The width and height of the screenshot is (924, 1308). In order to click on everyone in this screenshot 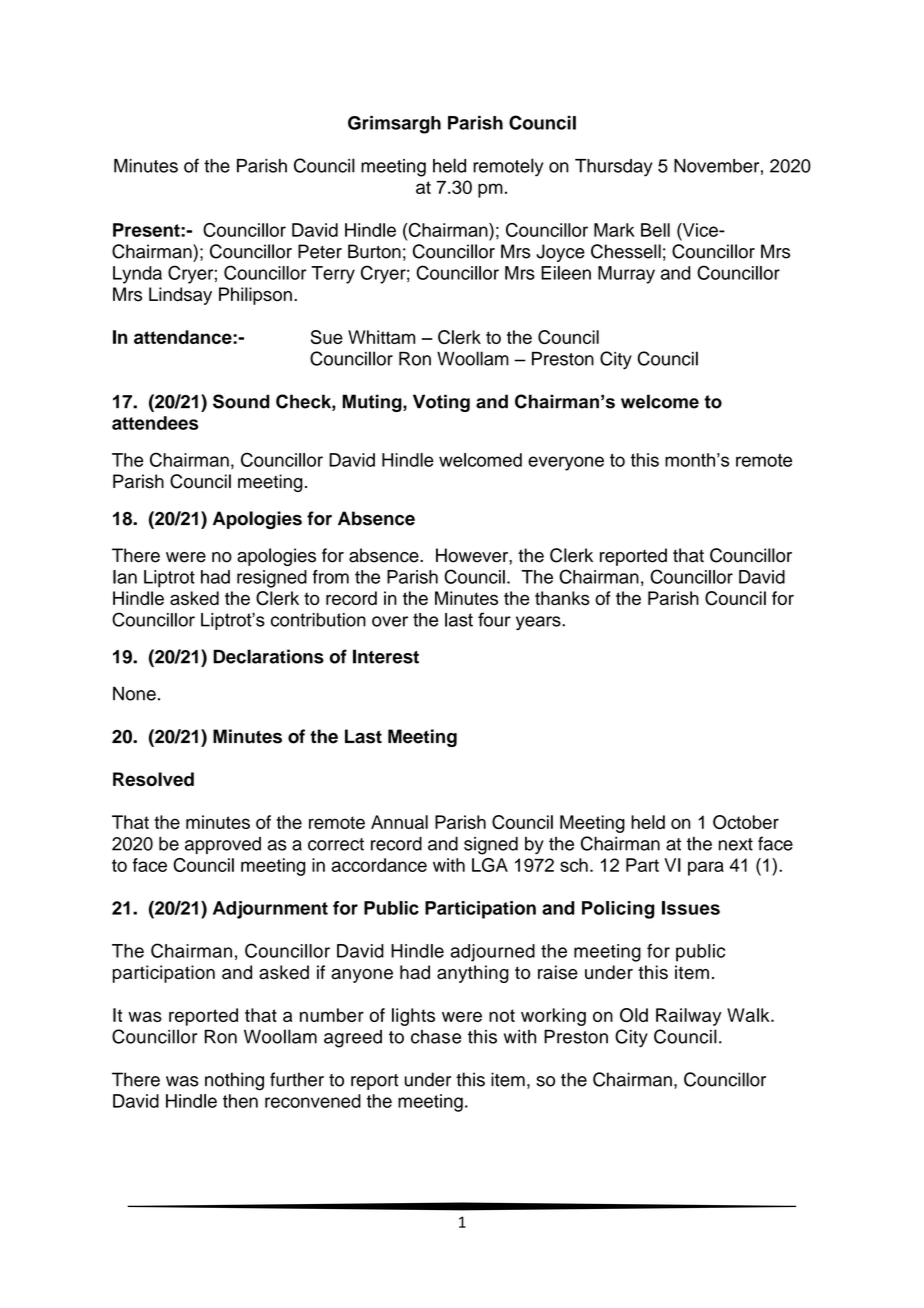, I will do `click(566, 463)`.
